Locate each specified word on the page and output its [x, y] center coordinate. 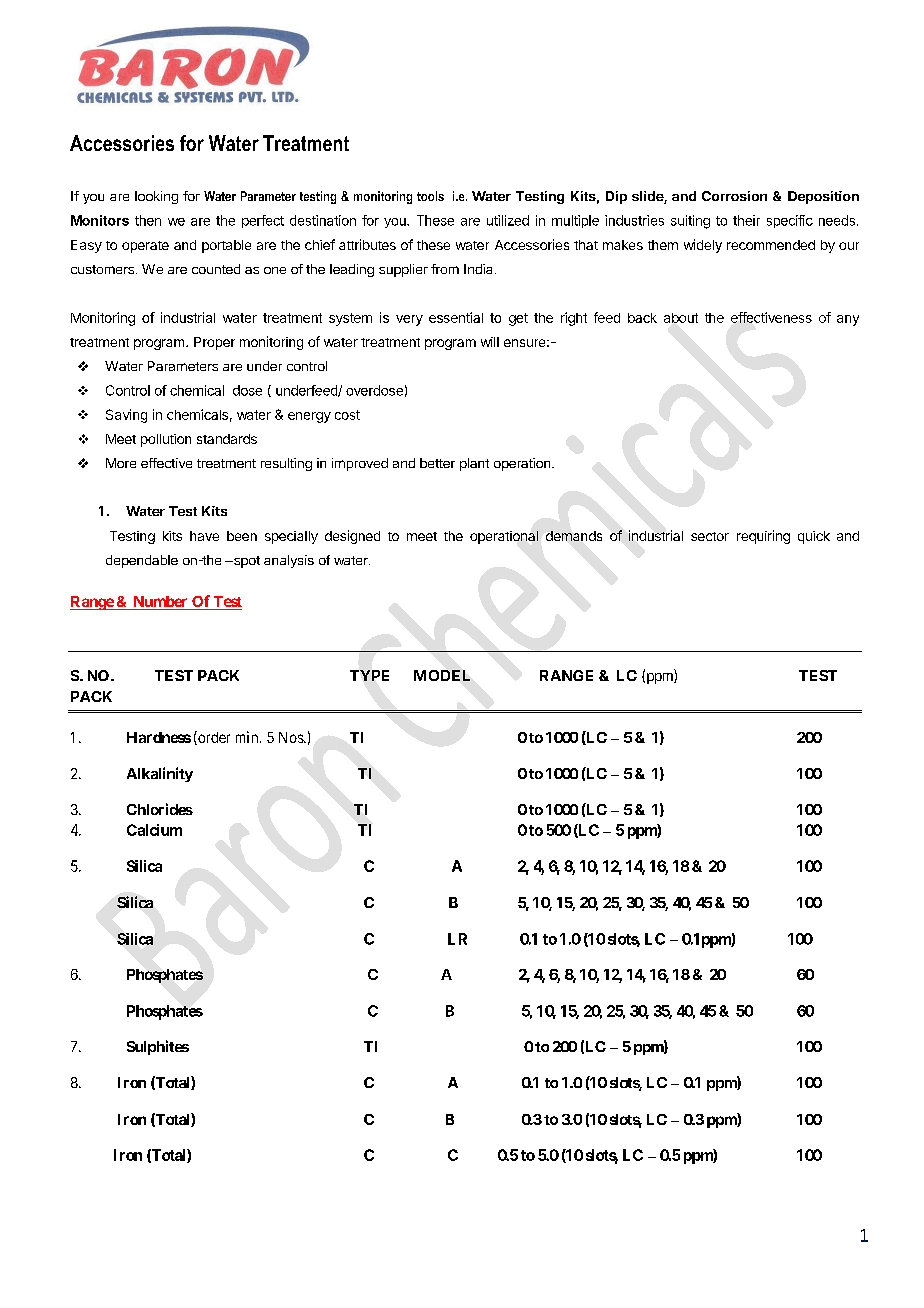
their [746, 220]
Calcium [154, 830]
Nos [292, 737]
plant [474, 464]
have [204, 536]
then [148, 220]
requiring [763, 537]
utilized [508, 220]
